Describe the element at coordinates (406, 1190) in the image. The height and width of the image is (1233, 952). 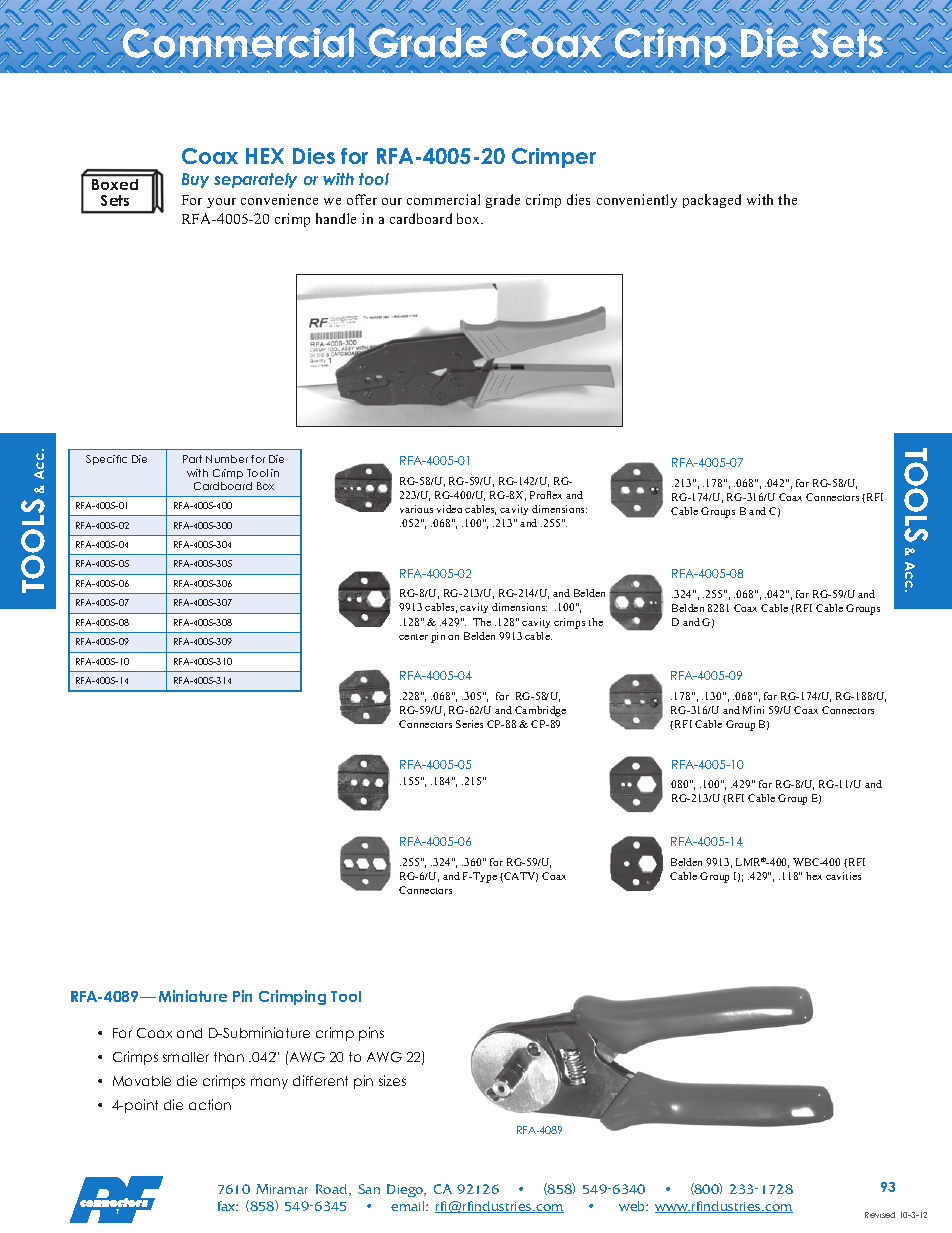
I see `Diego` at that location.
